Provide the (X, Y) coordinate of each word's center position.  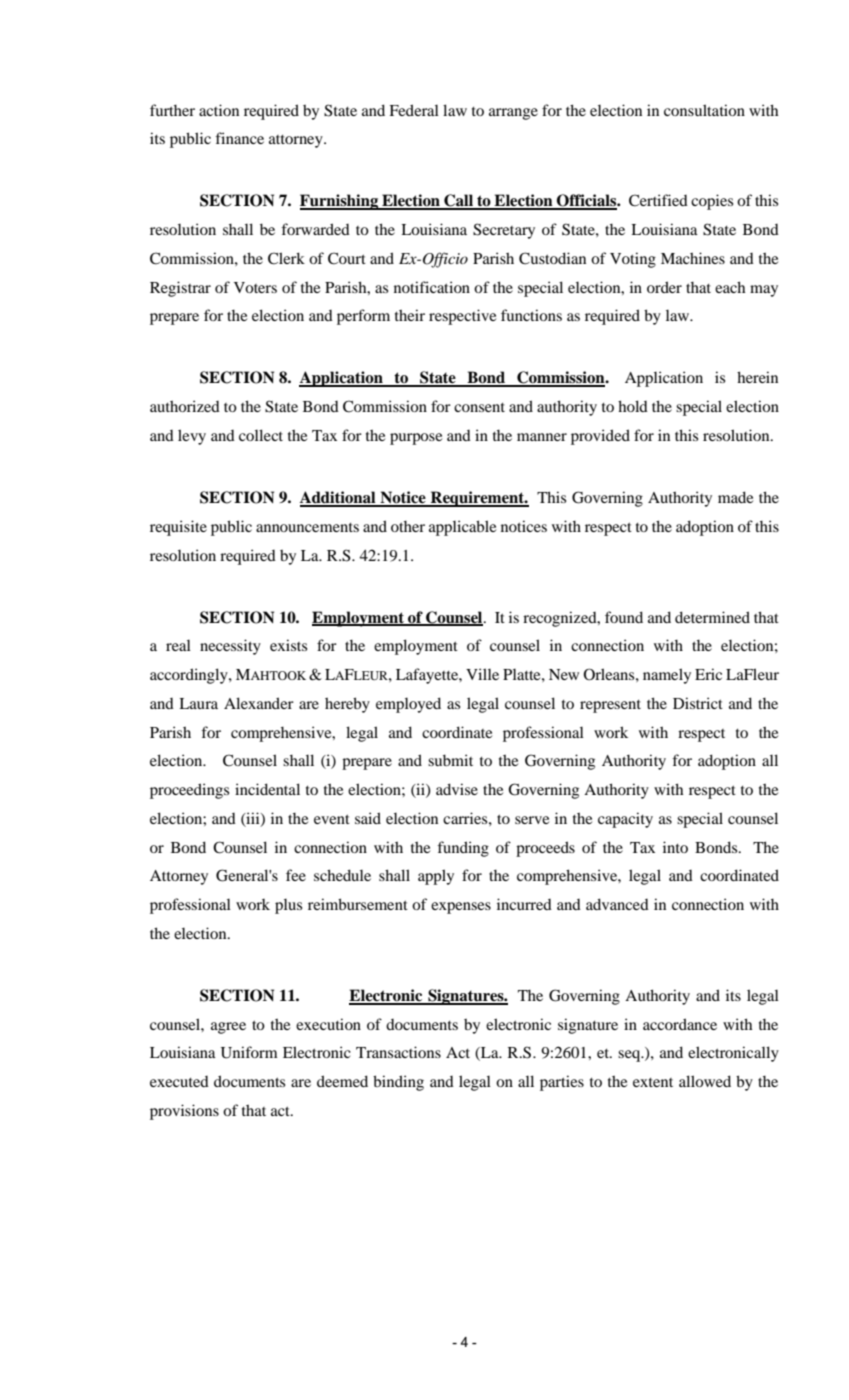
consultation (704, 110)
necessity (230, 647)
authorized (185, 406)
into (675, 847)
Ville (482, 674)
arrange (513, 114)
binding (398, 1083)
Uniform (249, 1052)
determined (712, 617)
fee (296, 875)
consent (479, 407)
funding (463, 849)
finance (239, 138)
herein (757, 377)
